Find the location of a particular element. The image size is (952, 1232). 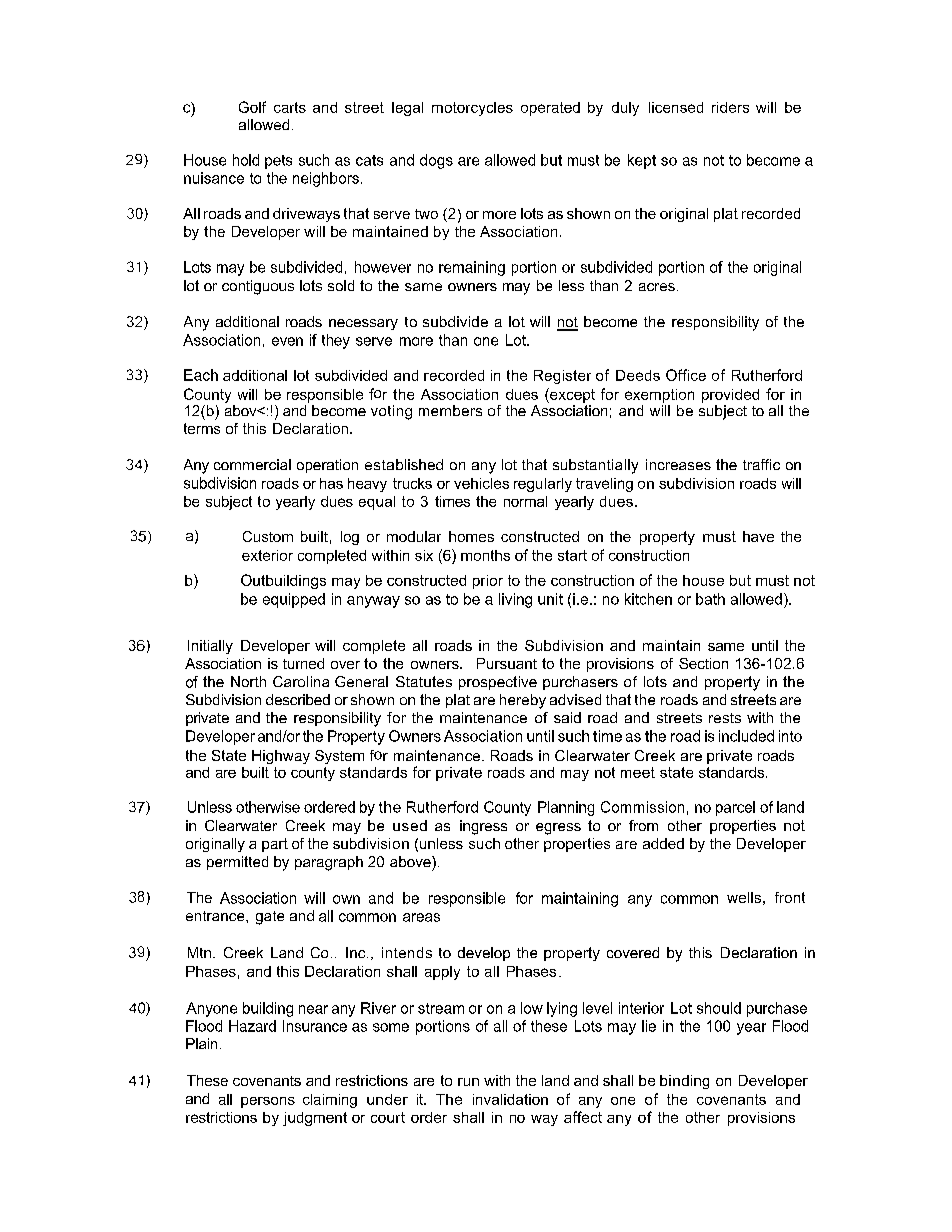

equipped is located at coordinates (294, 600).
